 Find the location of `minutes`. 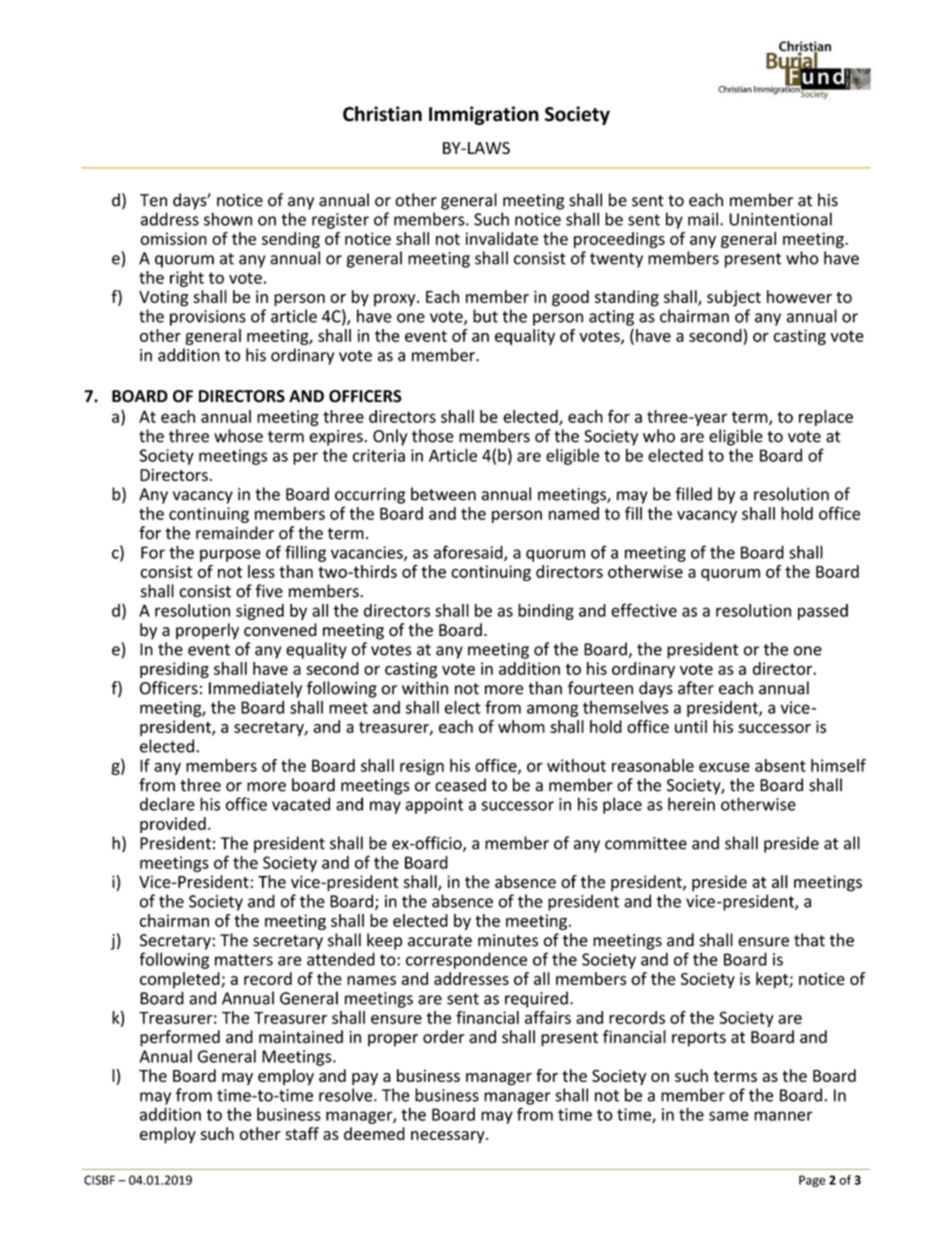

minutes is located at coordinates (508, 940).
